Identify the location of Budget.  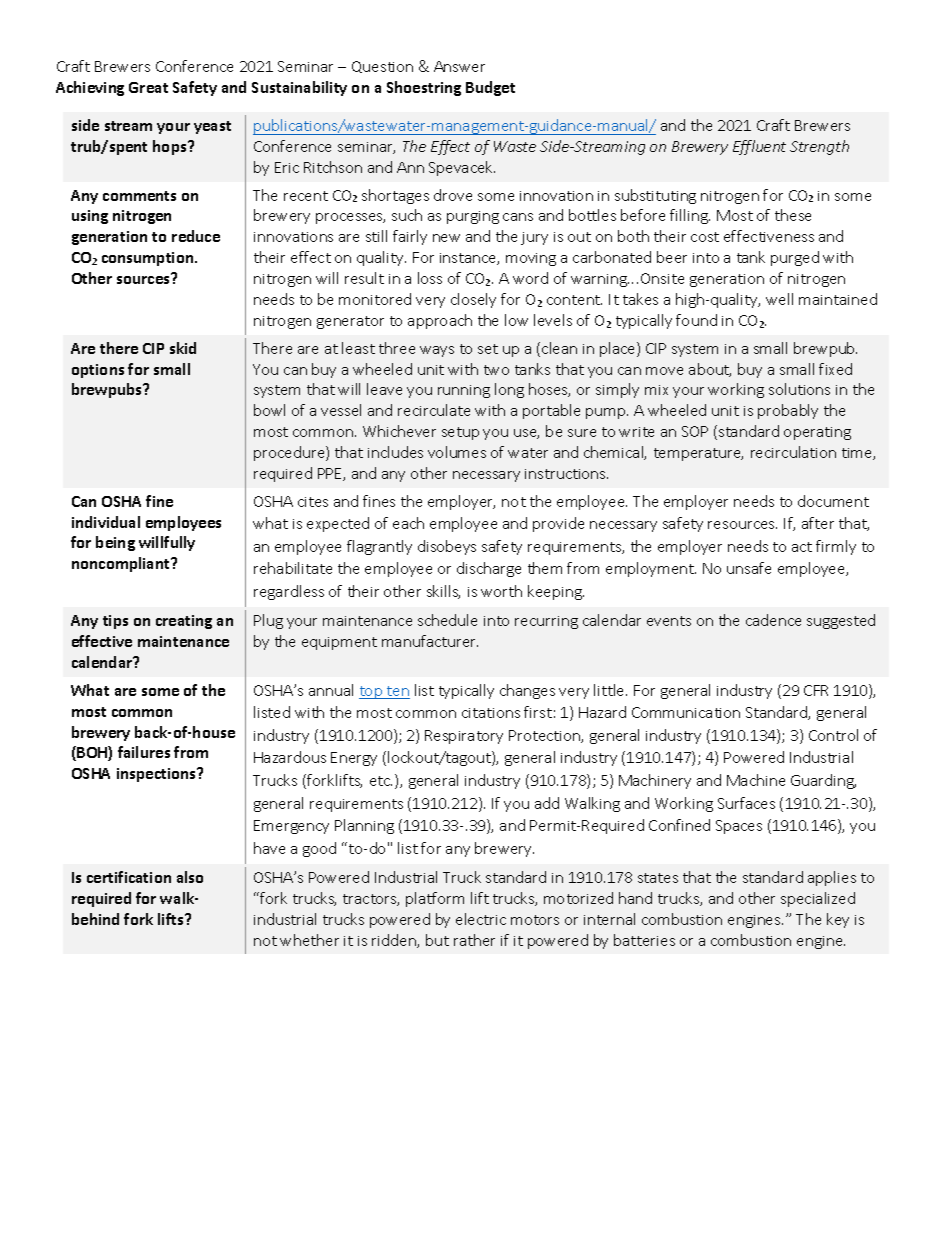
(490, 88).
